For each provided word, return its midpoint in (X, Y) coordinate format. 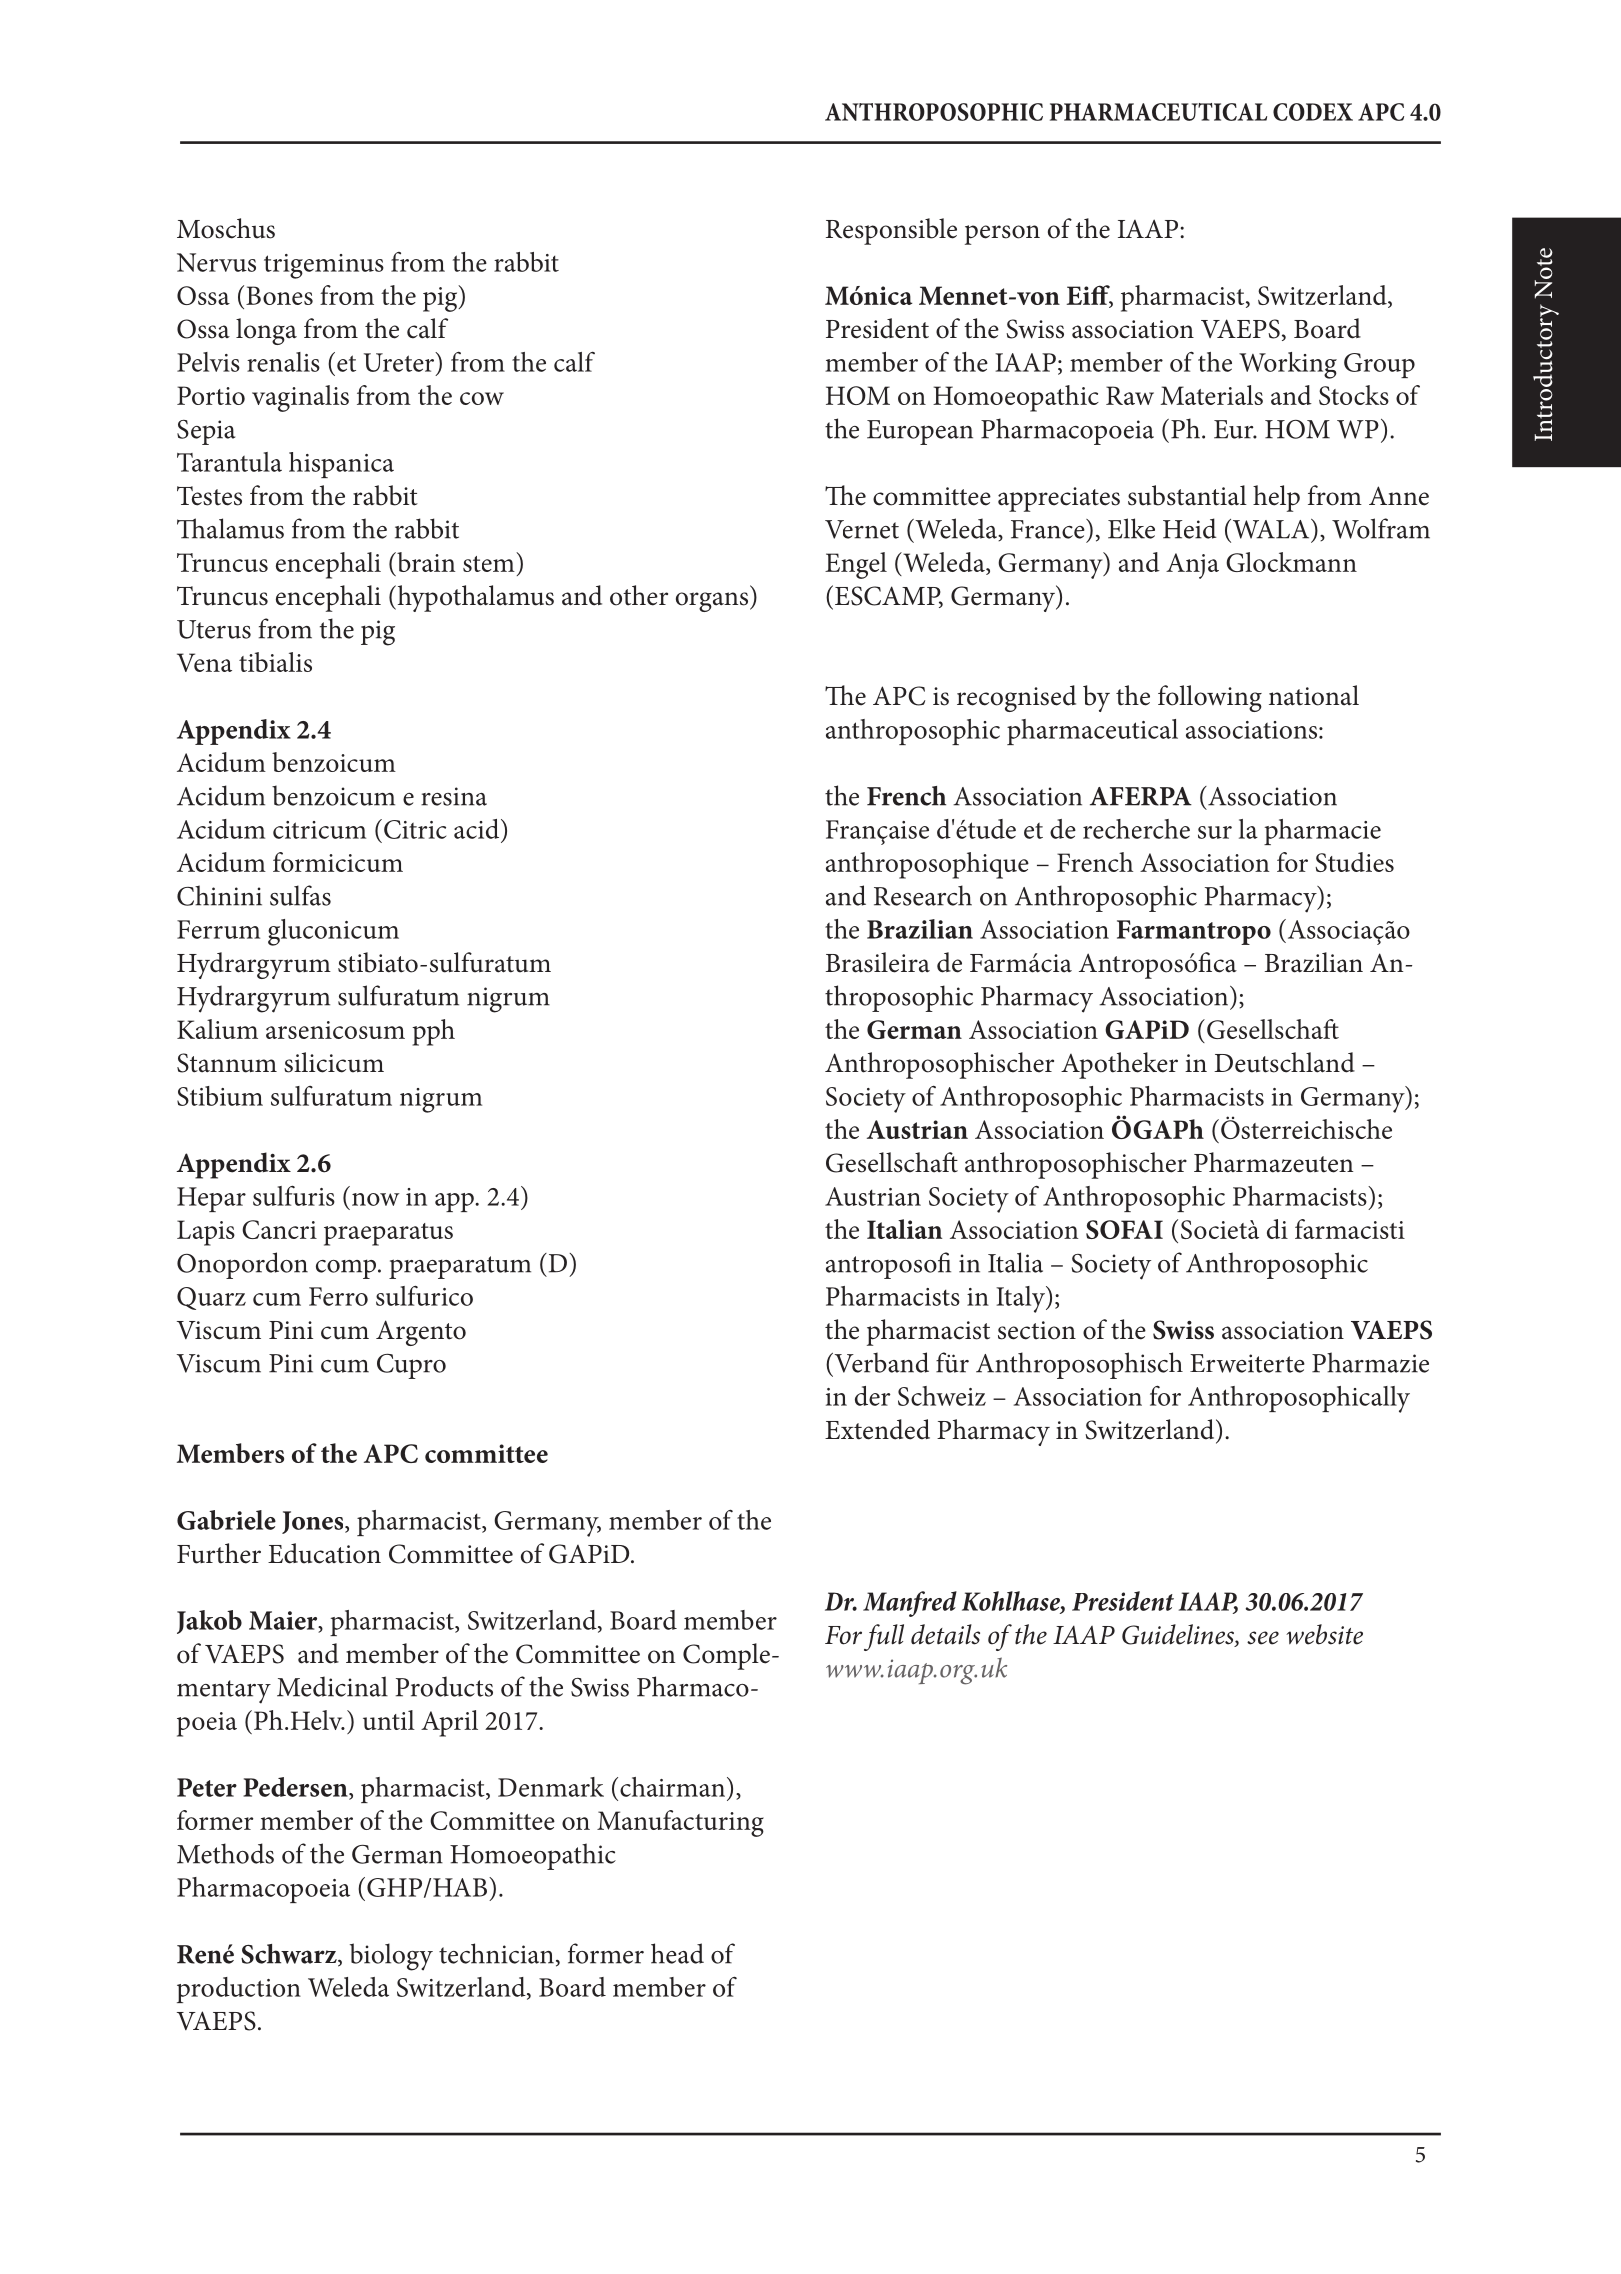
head (677, 1953)
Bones (279, 295)
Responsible (891, 231)
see (1263, 1638)
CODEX (1313, 112)
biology (391, 1957)
